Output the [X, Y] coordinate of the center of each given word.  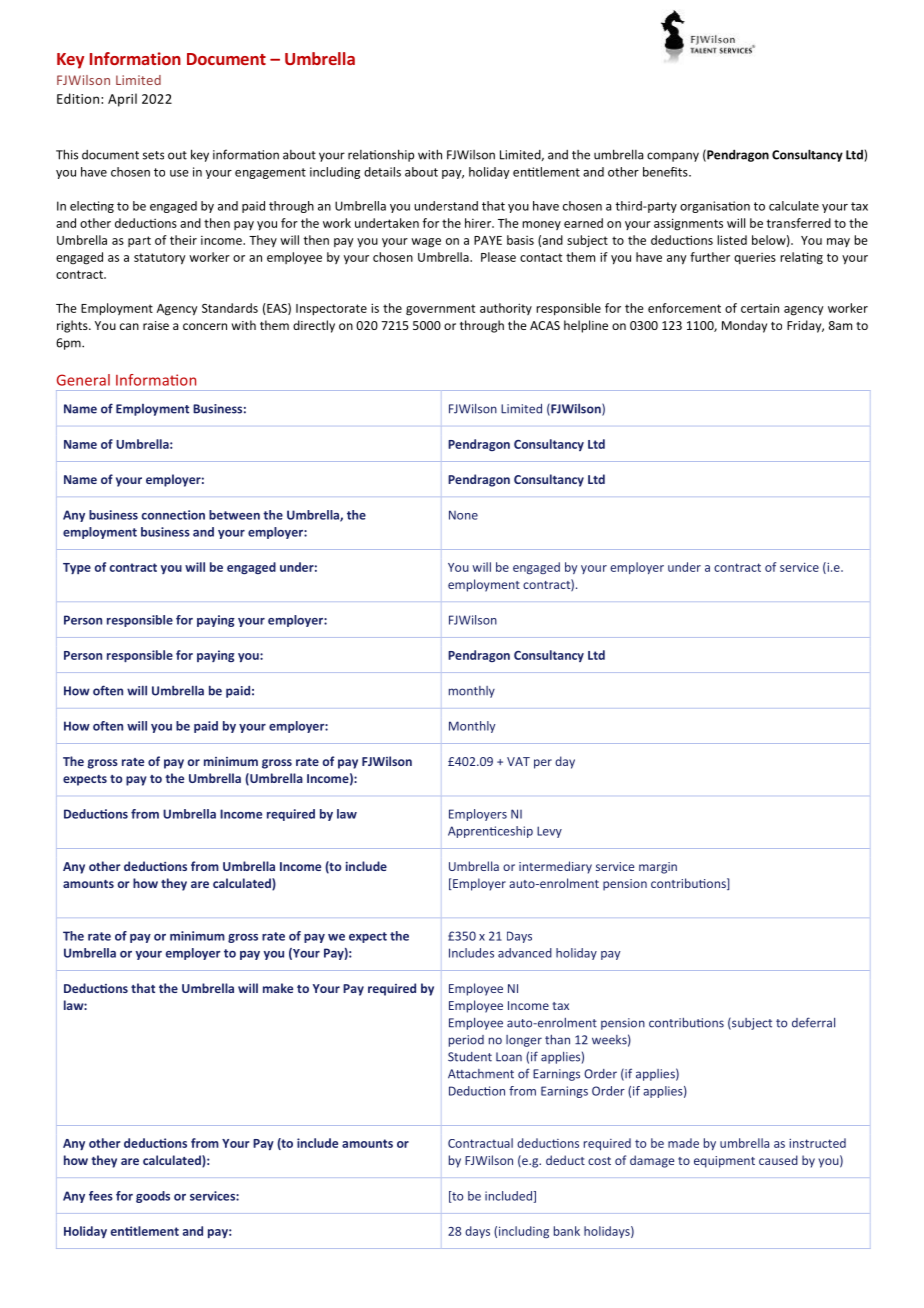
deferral [813, 1022]
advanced [525, 953]
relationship [381, 155]
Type [77, 568]
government [440, 310]
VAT [518, 761]
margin [658, 868]
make [278, 988]
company [673, 157]
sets [153, 155]
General [83, 380]
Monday [744, 326]
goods [153, 1197]
